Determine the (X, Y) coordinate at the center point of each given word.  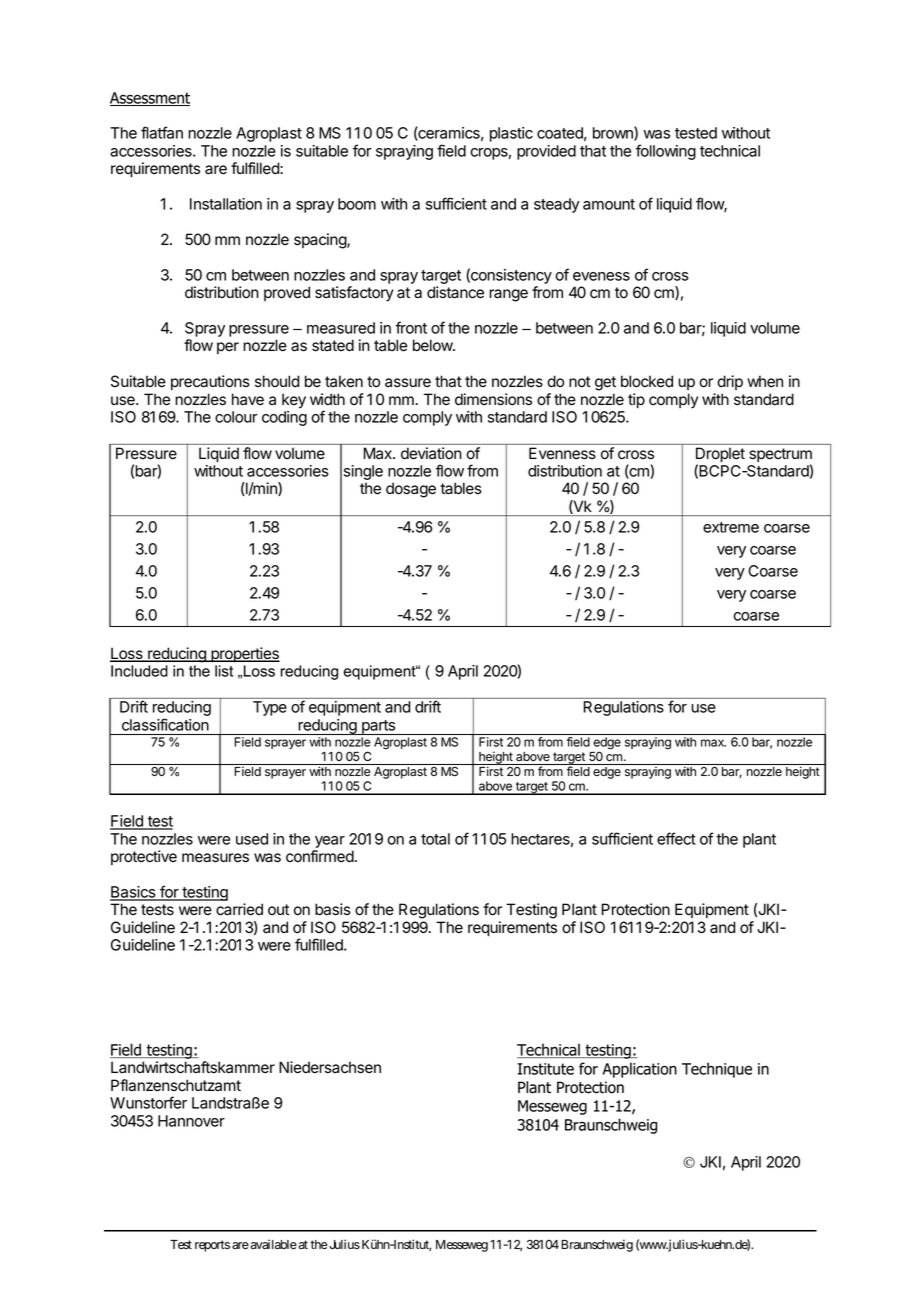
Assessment (150, 99)
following (666, 152)
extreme (731, 527)
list (224, 671)
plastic (511, 134)
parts (378, 727)
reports (212, 1246)
